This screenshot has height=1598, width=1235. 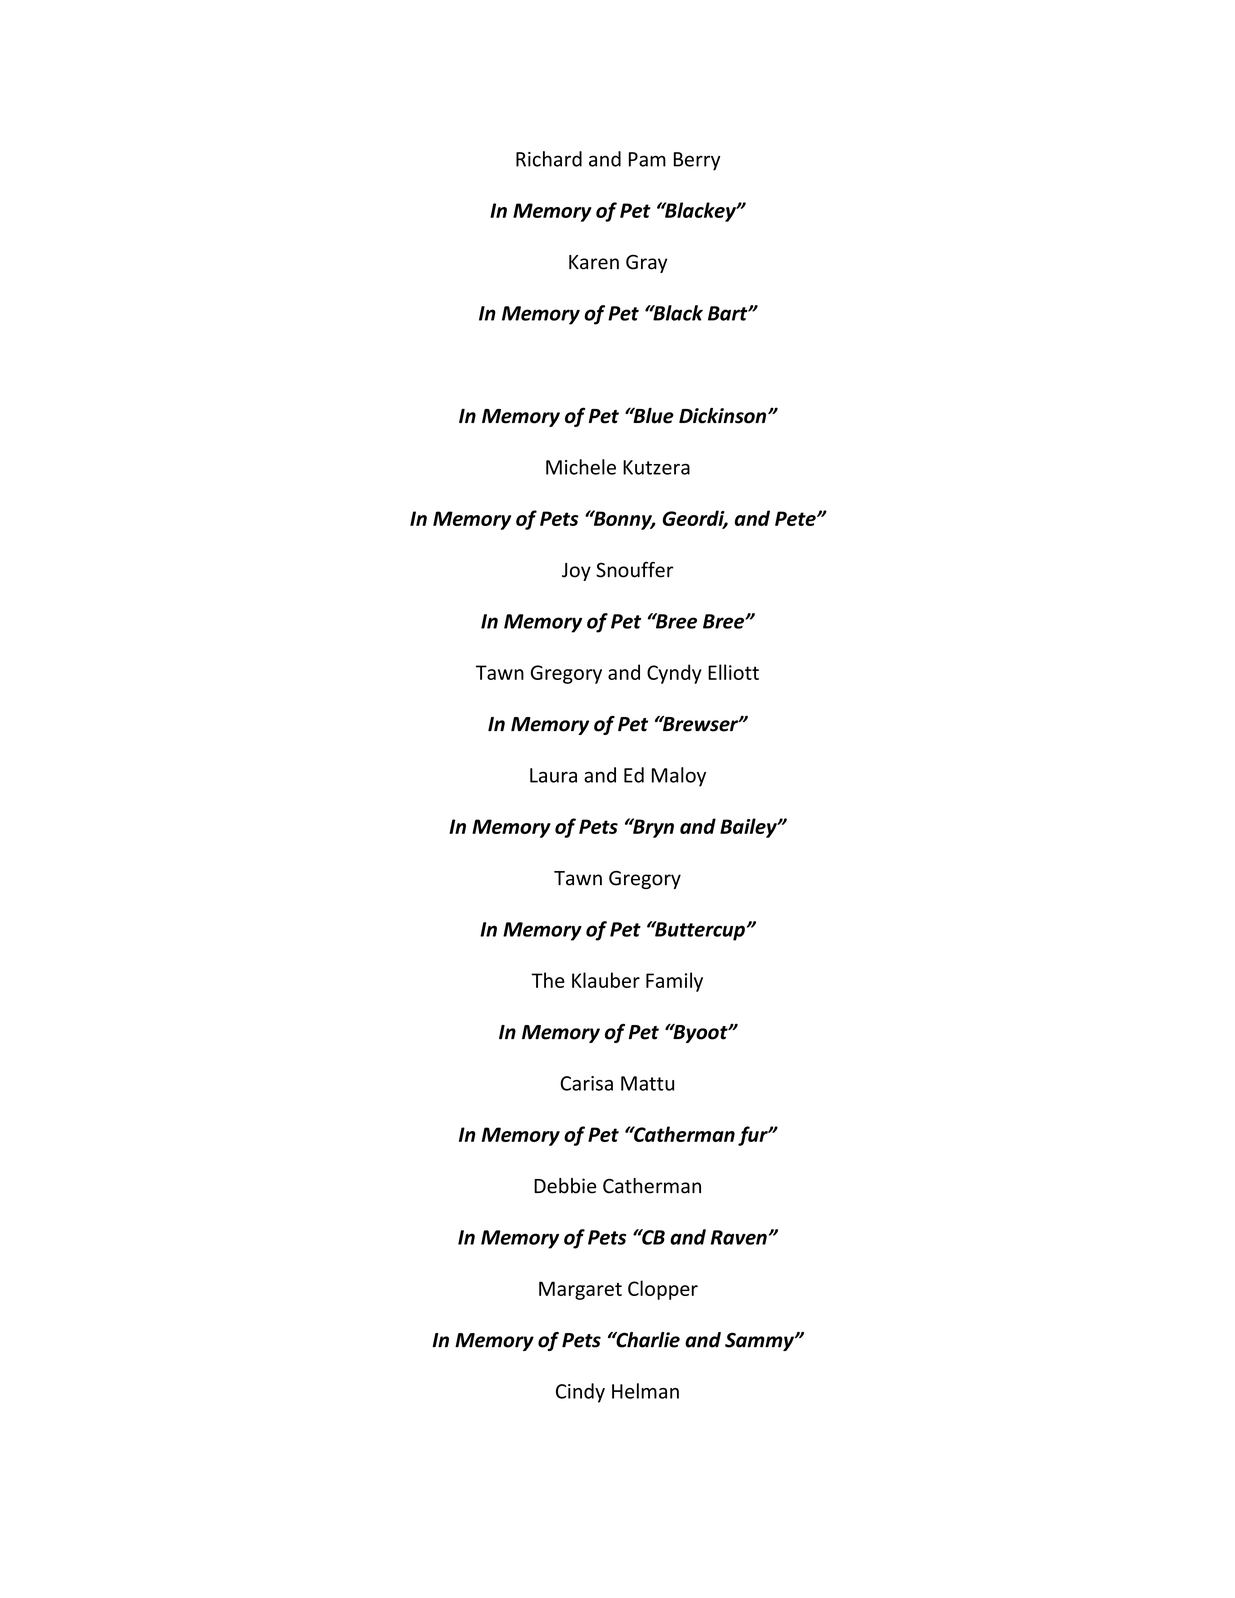 What do you see at coordinates (647, 1083) in the screenshot?
I see `Mattu` at bounding box center [647, 1083].
